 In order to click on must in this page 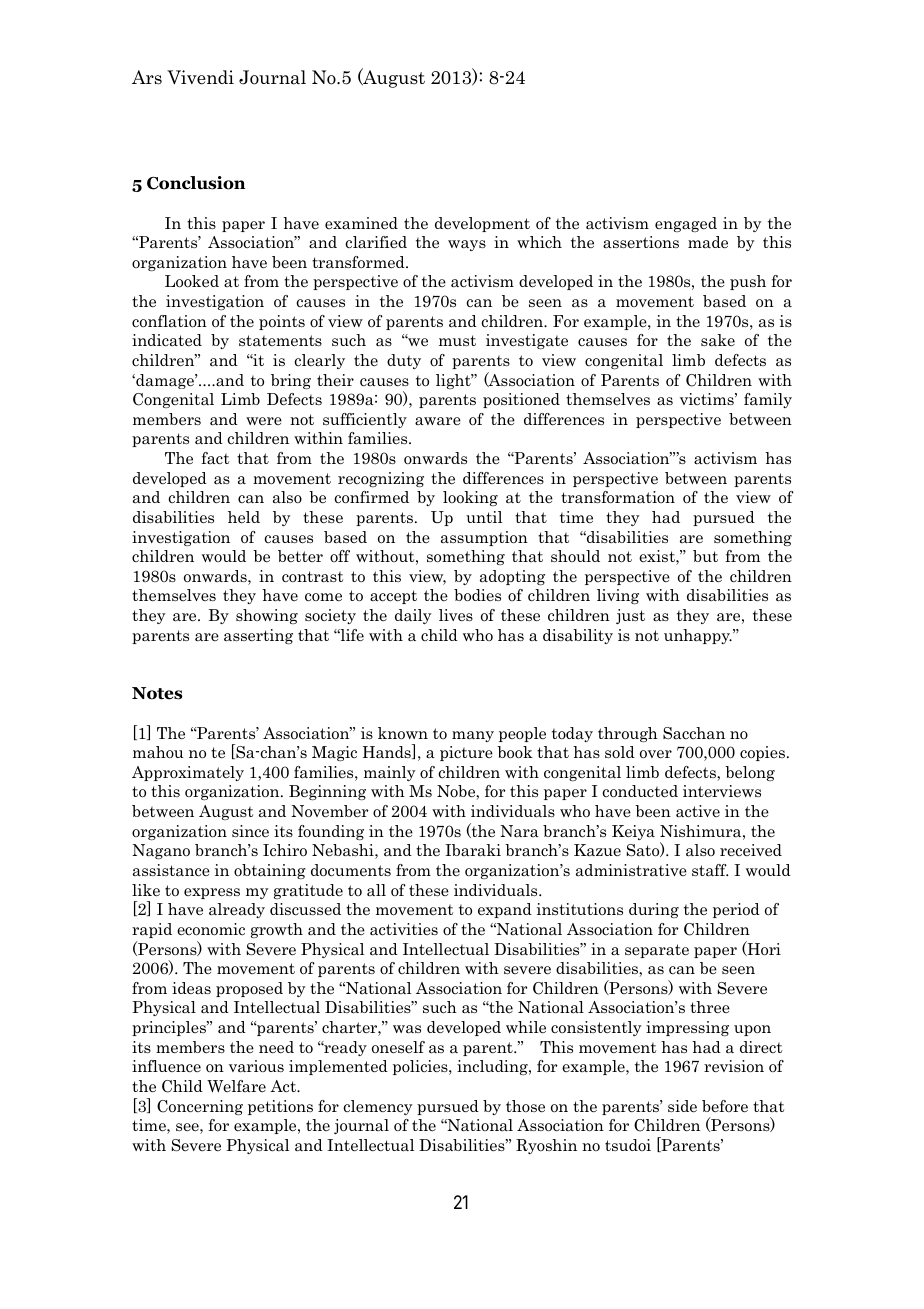, I will do `click(457, 340)`.
